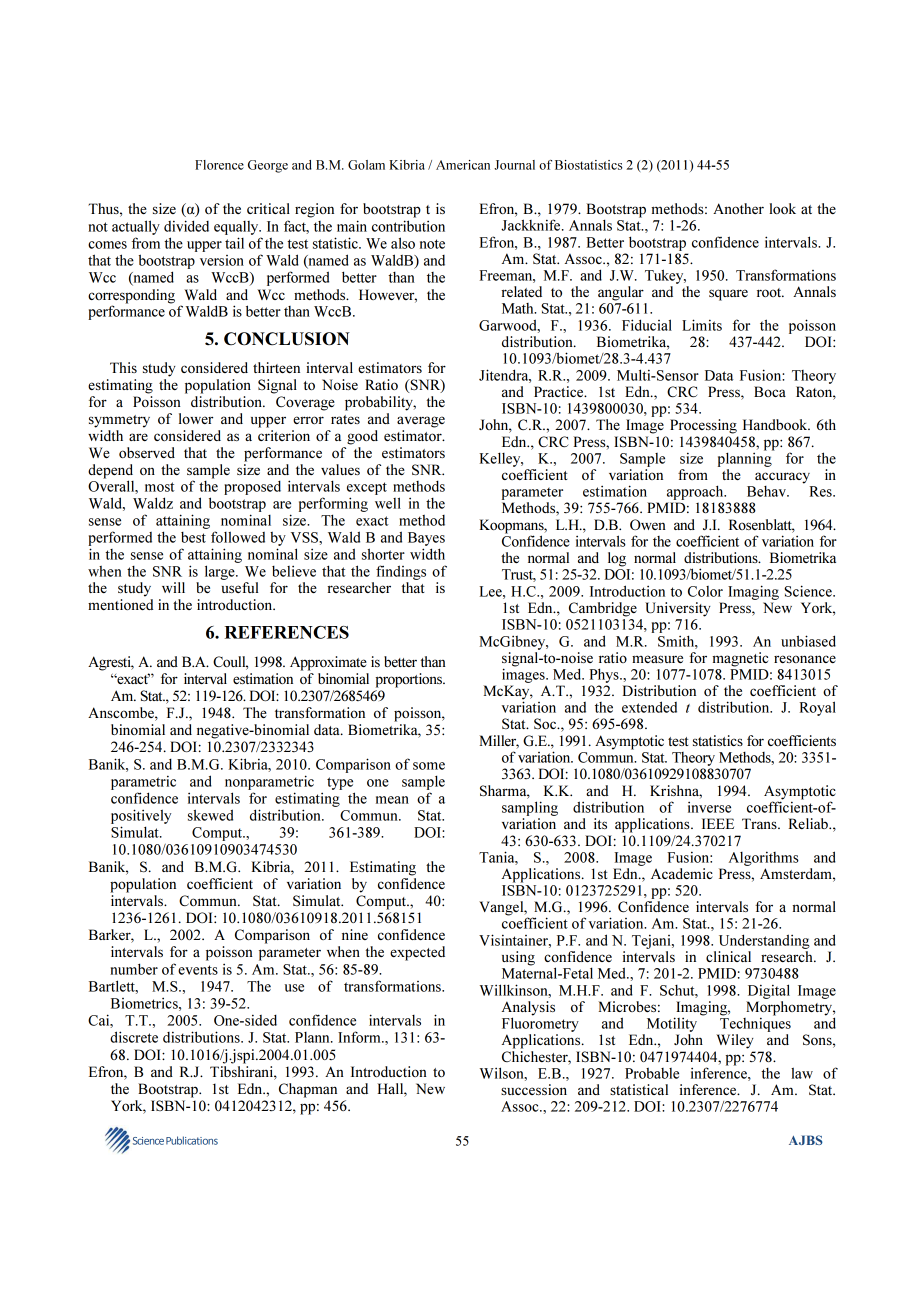  What do you see at coordinates (426, 539) in the screenshot?
I see `Bayes` at bounding box center [426, 539].
